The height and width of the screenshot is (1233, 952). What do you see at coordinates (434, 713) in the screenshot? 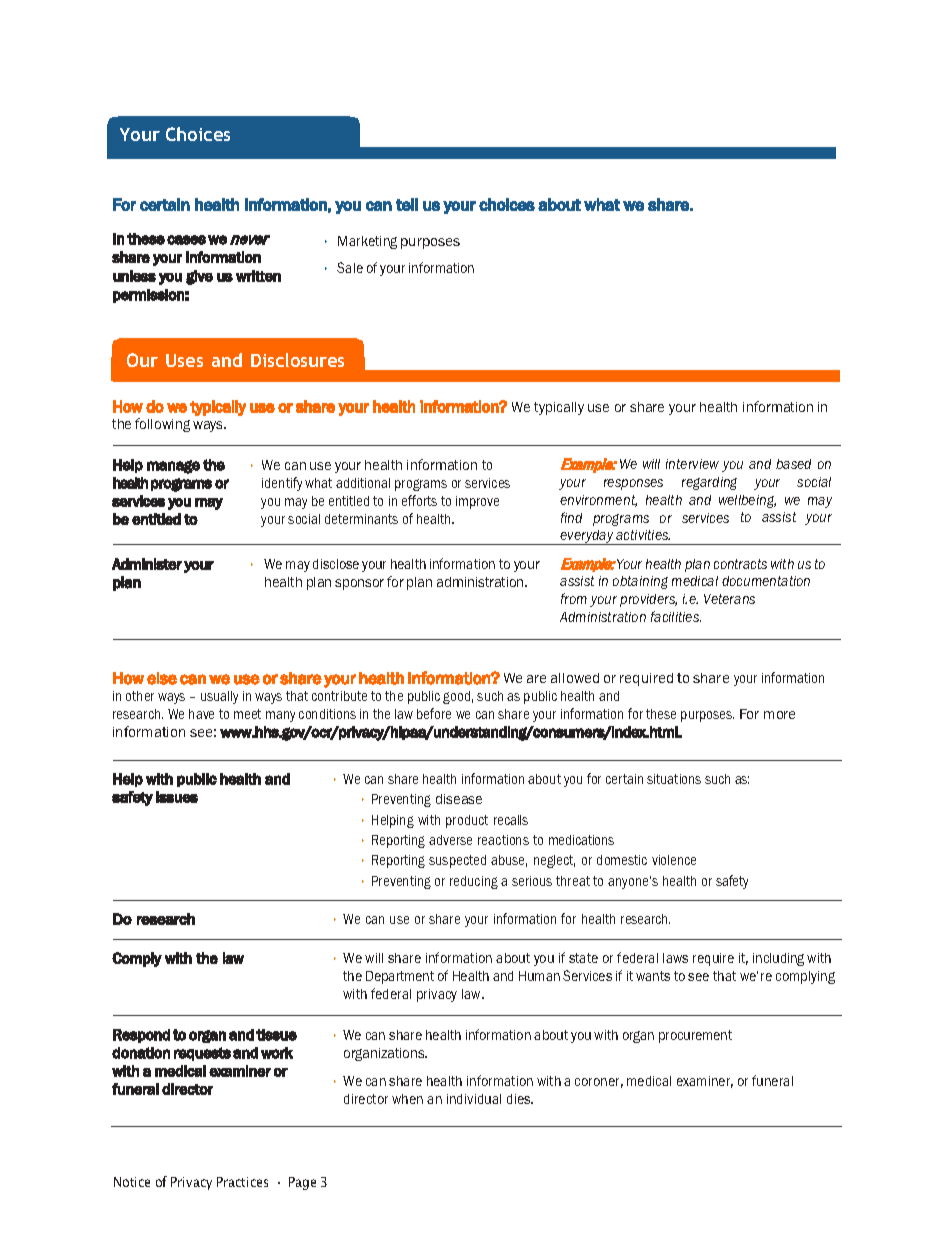
I see `before` at bounding box center [434, 713].
